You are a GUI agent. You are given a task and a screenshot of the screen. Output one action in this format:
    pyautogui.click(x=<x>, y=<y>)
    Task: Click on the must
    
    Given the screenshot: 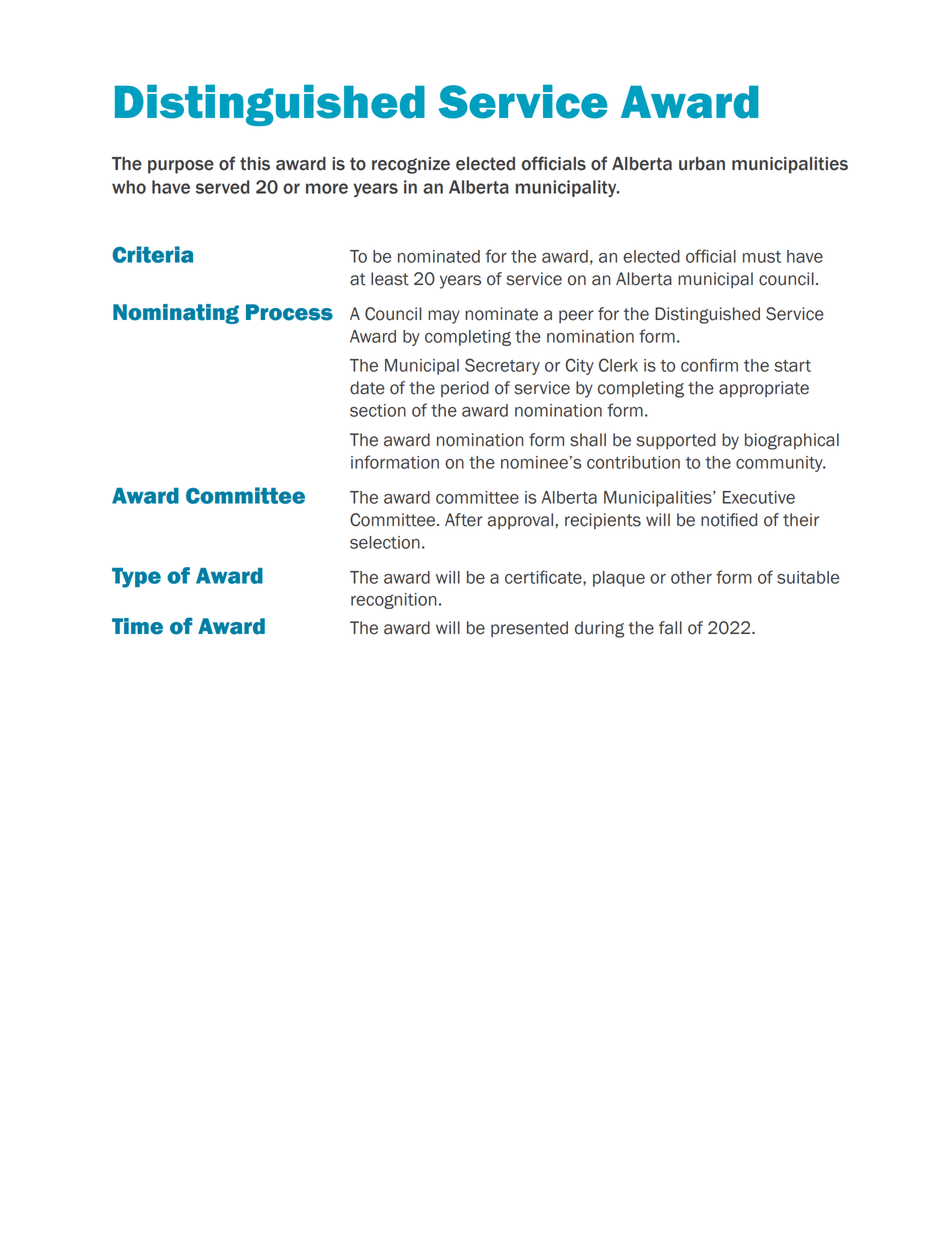 What is the action you would take?
    pyautogui.click(x=762, y=257)
